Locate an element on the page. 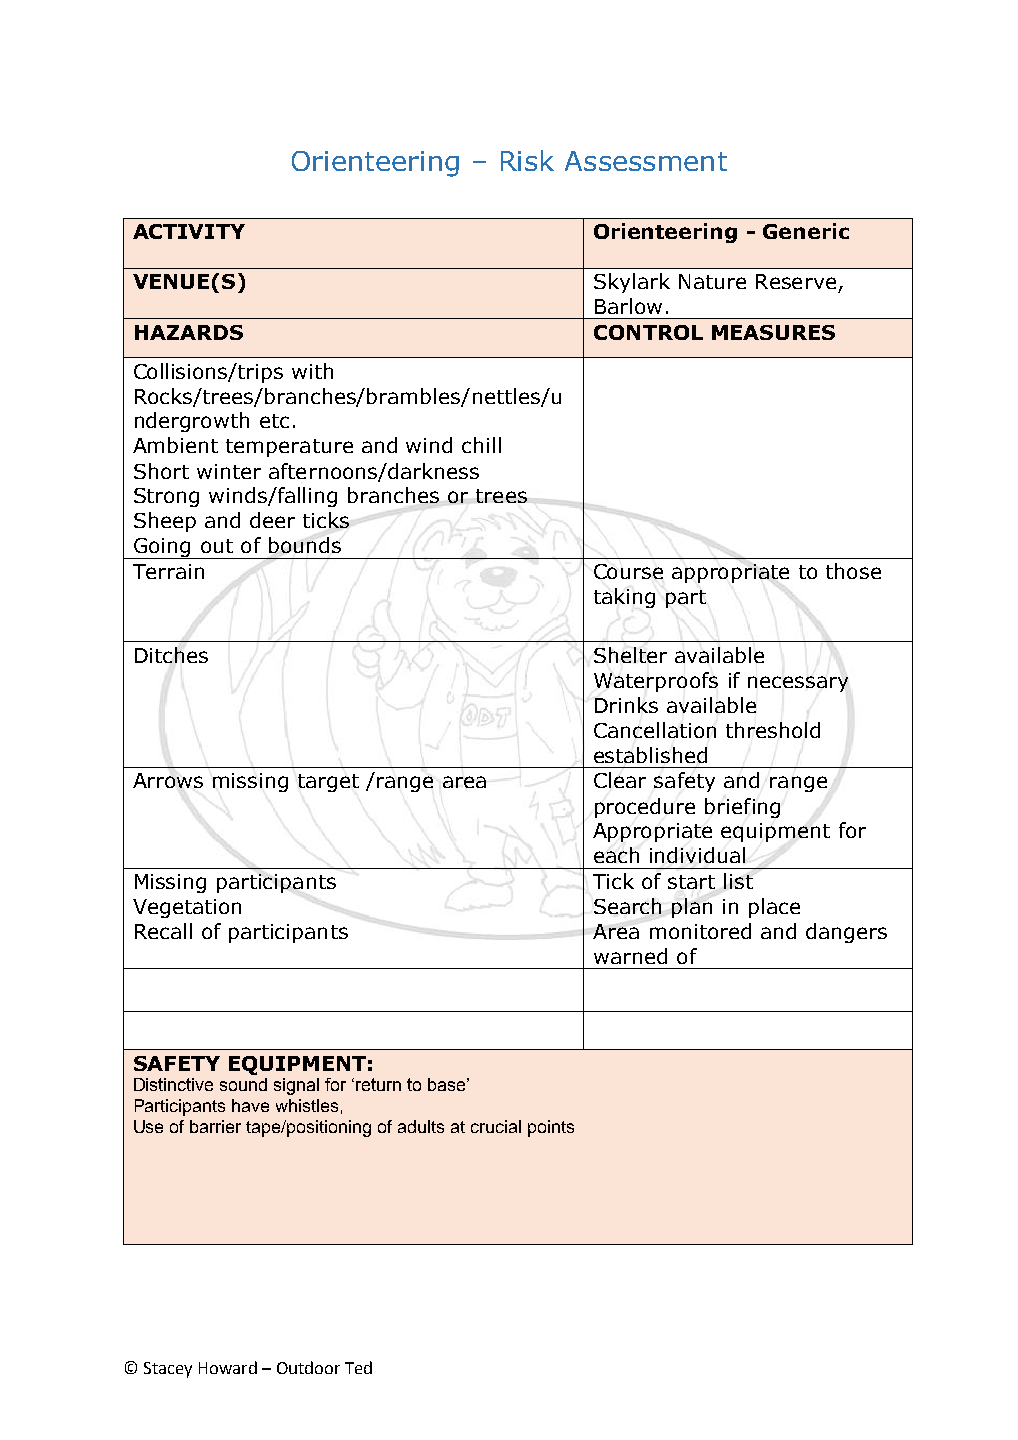 The height and width of the image is (1440, 1018). target is located at coordinates (328, 783).
